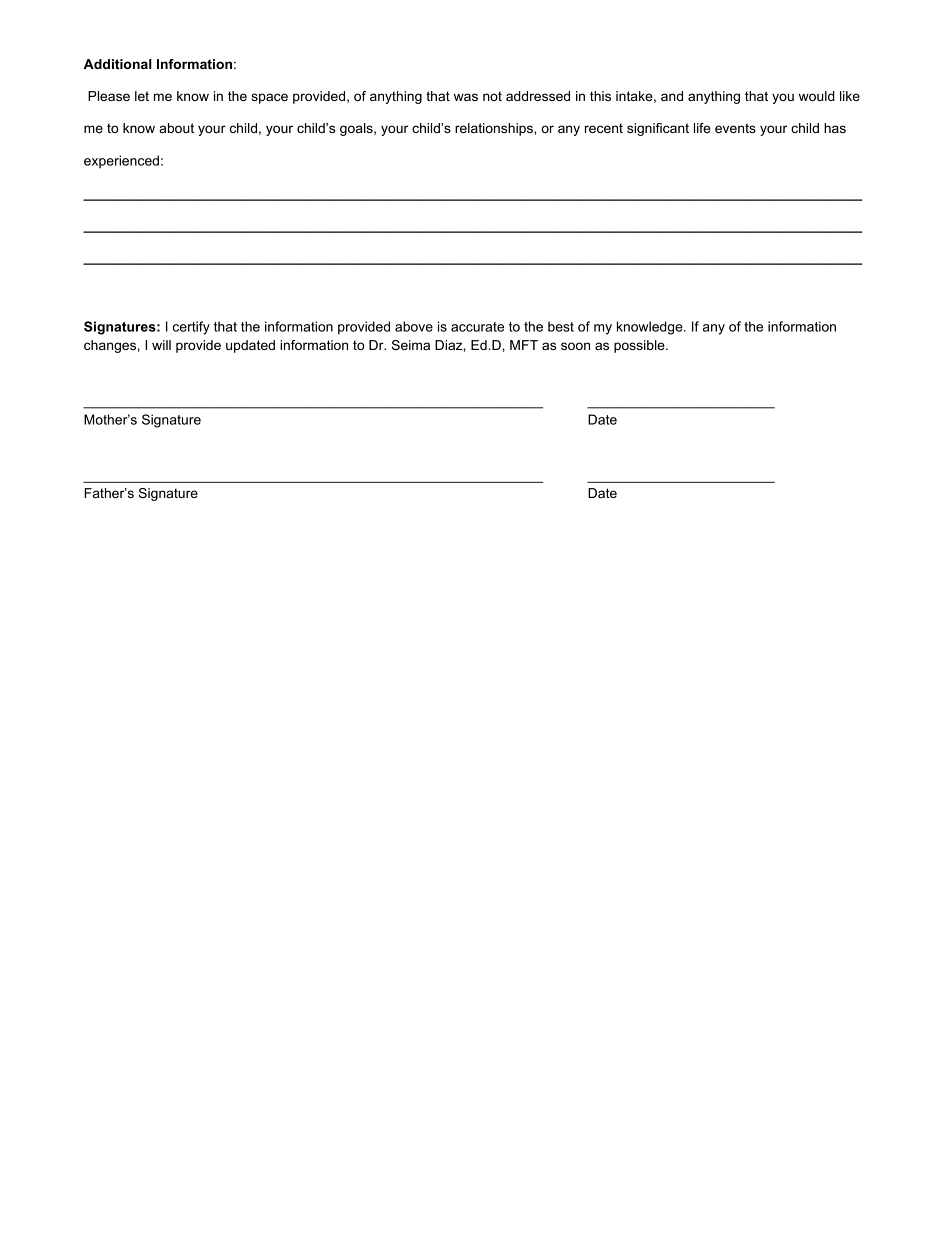 The image size is (952, 1233). I want to click on Additional, so click(118, 64).
